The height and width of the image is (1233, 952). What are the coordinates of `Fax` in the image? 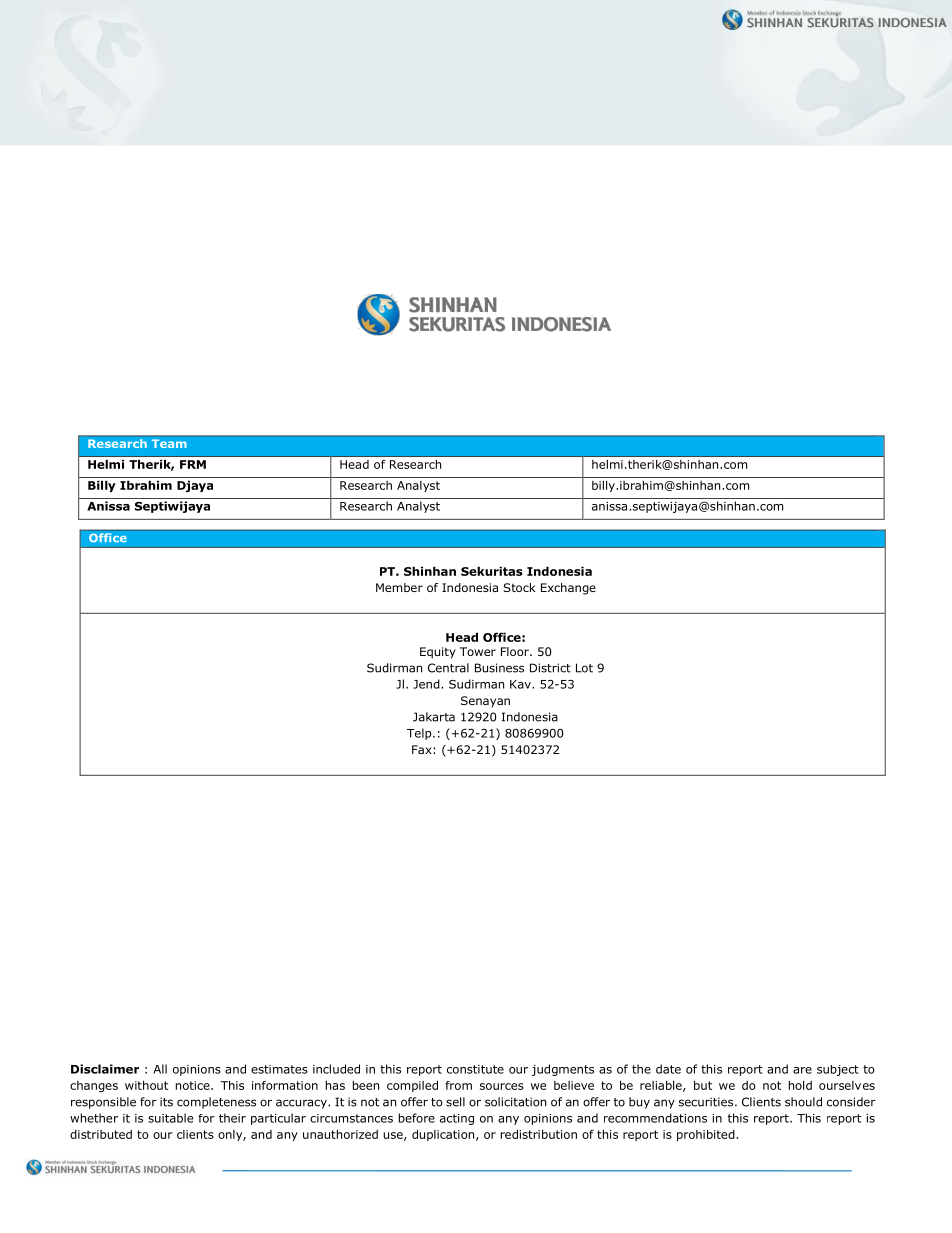 It's located at (423, 749).
